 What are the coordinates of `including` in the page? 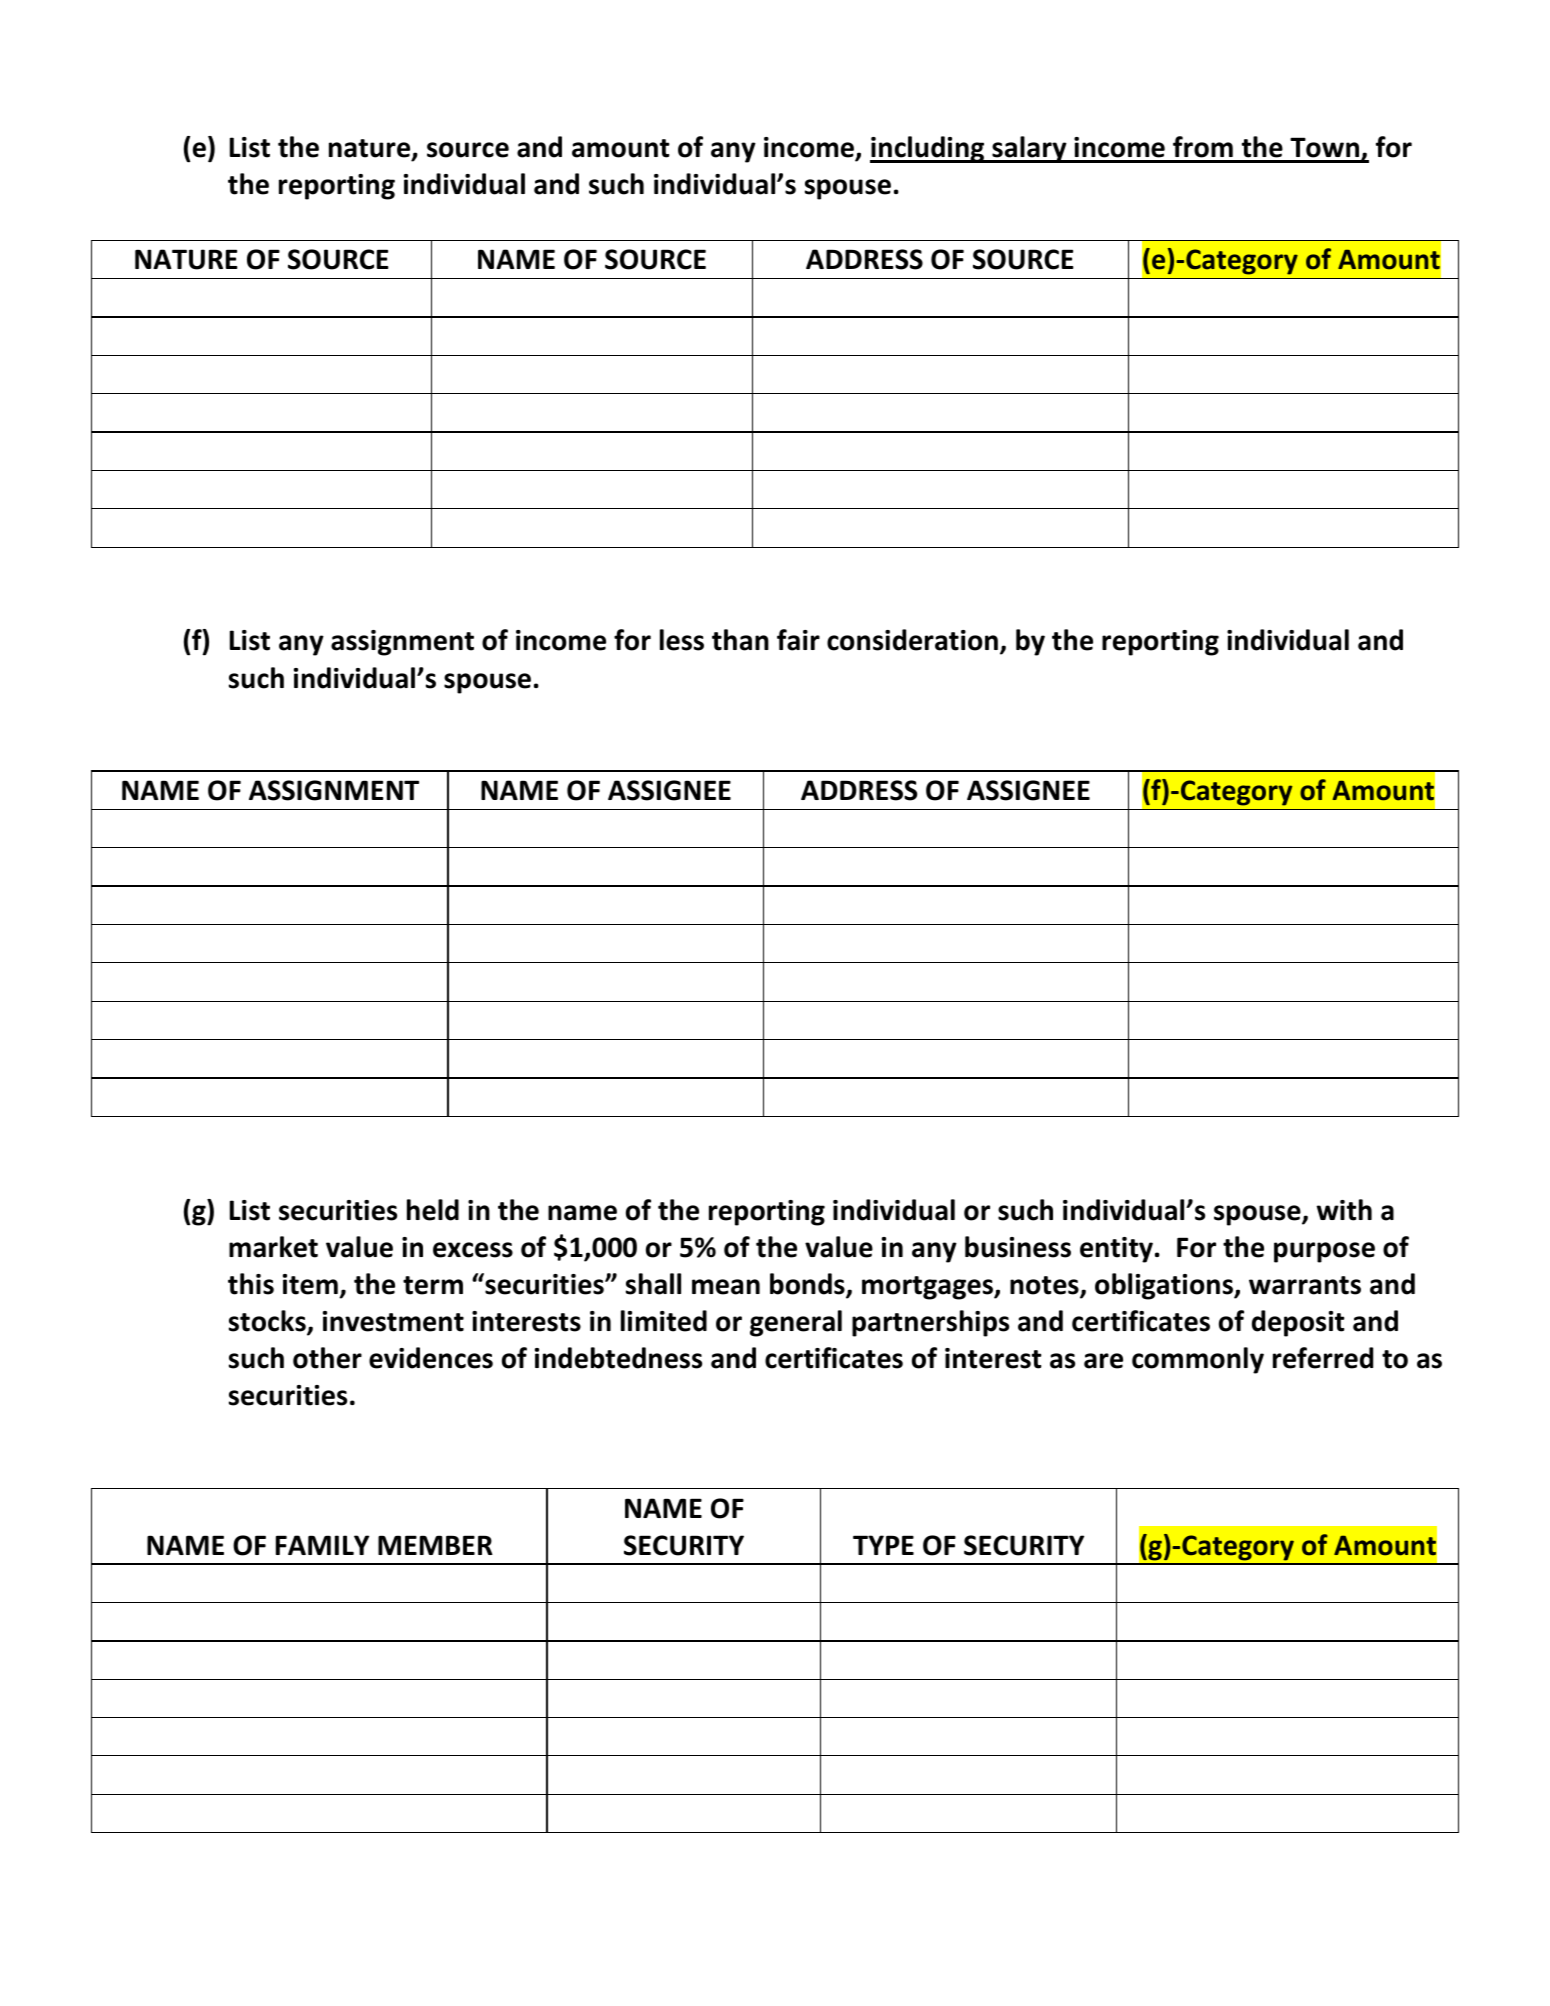 It's located at (928, 149).
